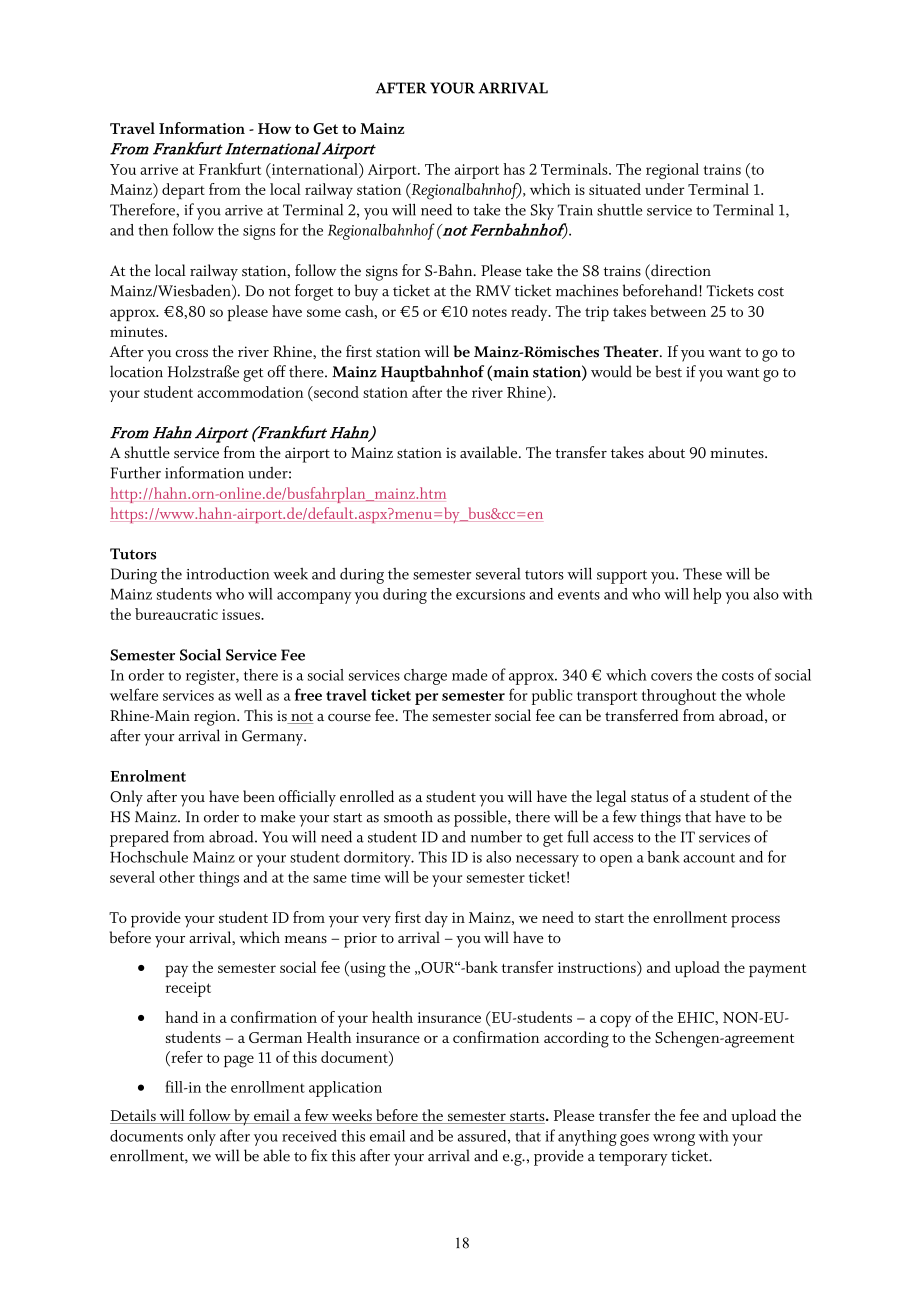 The height and width of the screenshot is (1307, 924). I want to click on Details, so click(134, 1116).
